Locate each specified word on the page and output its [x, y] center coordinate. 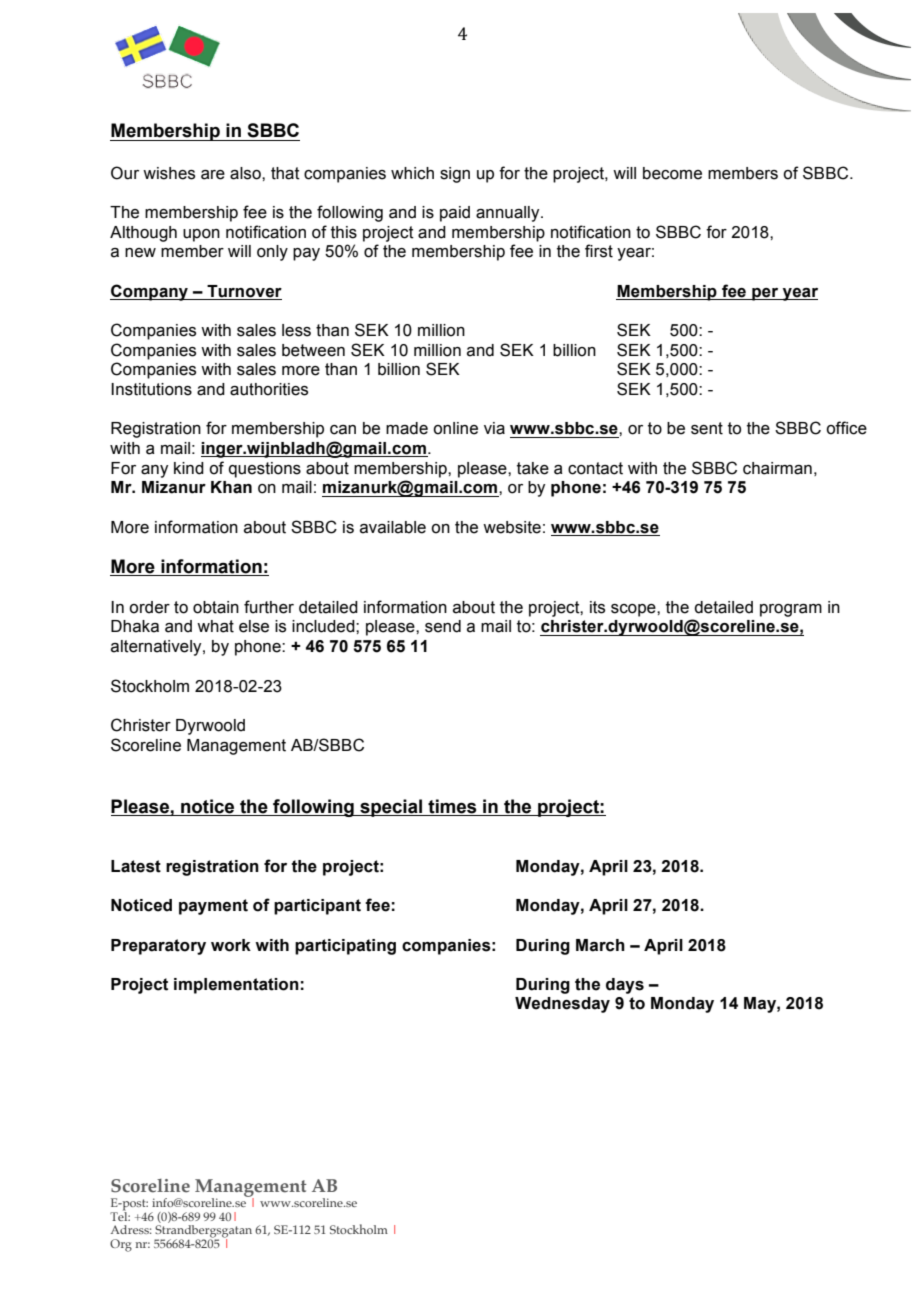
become [672, 173]
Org [121, 1245]
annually [509, 214]
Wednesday [562, 1005]
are [213, 175]
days [625, 986]
